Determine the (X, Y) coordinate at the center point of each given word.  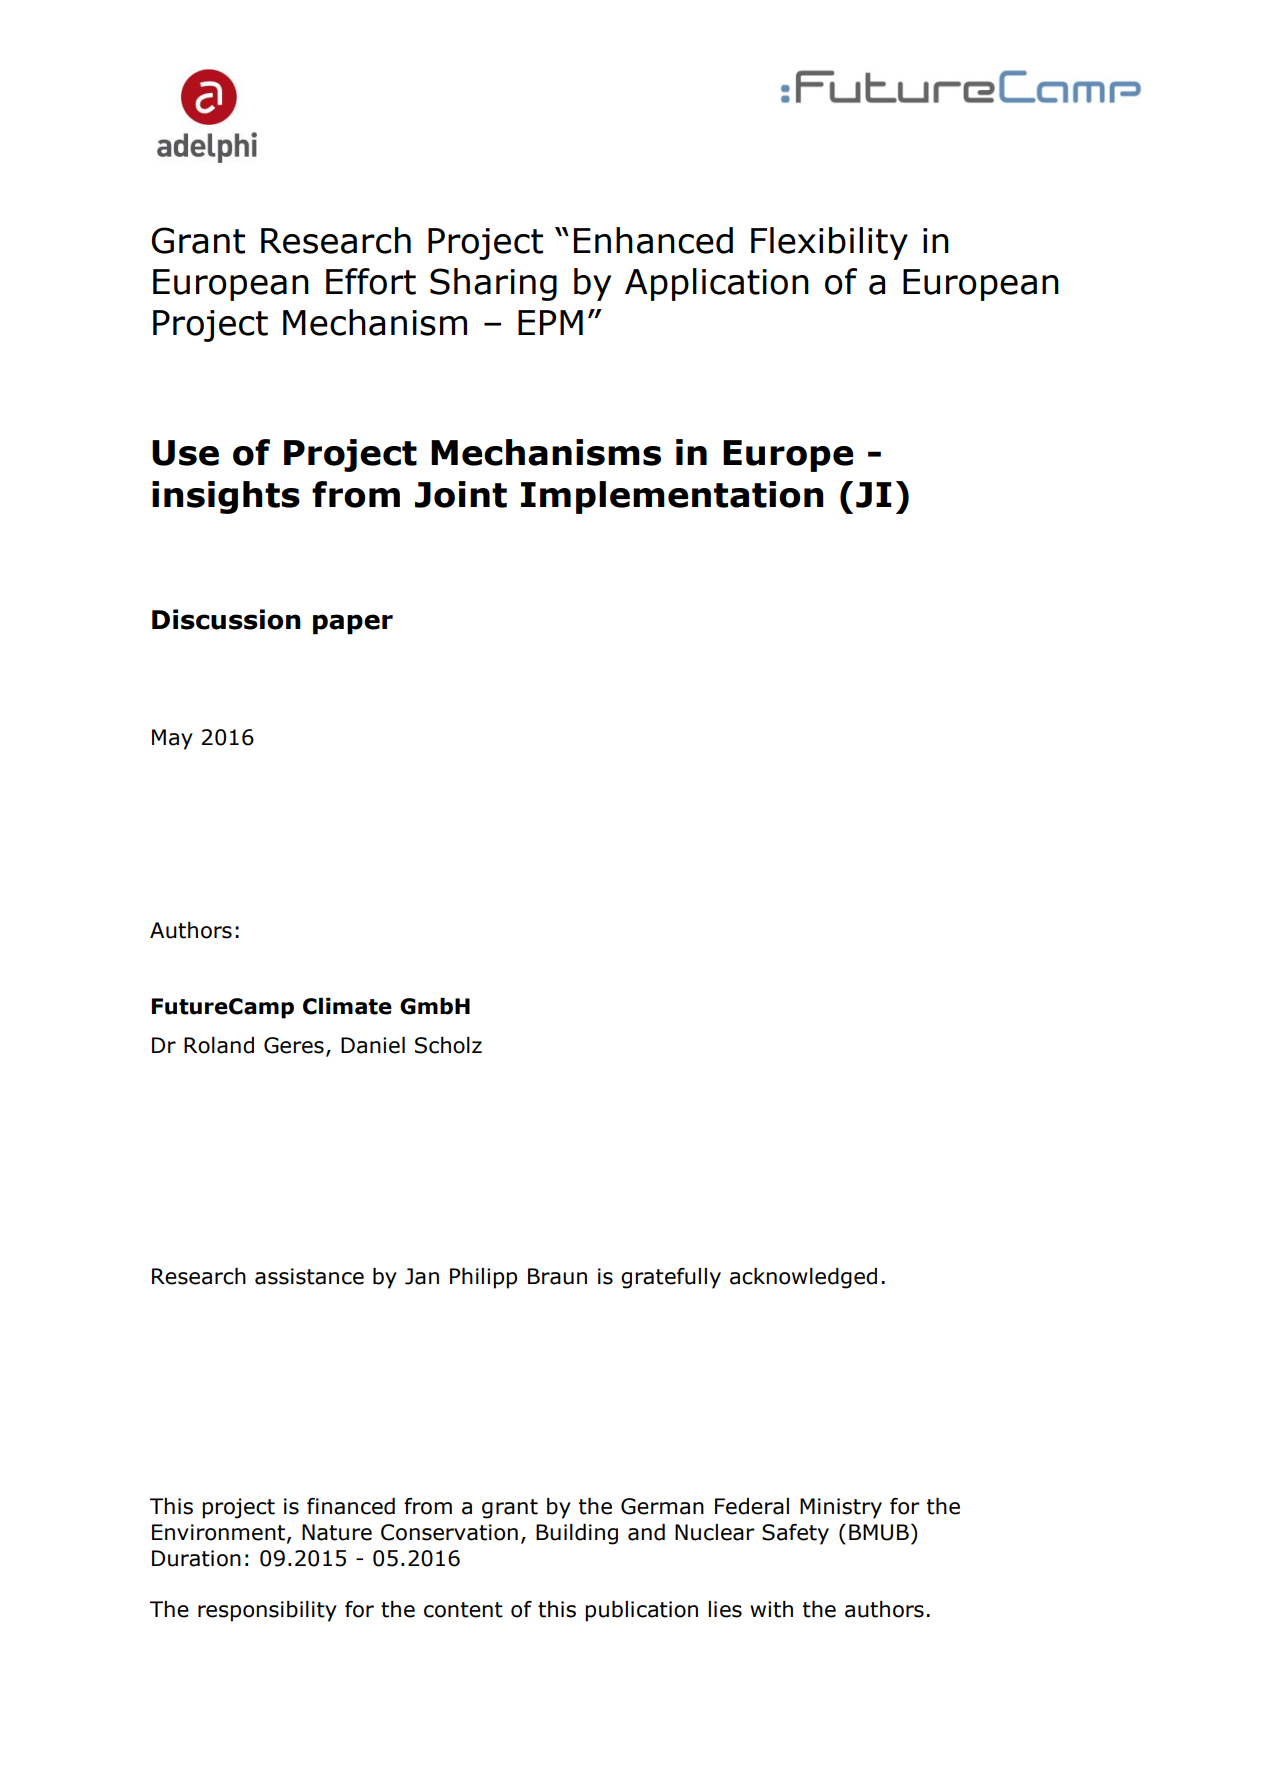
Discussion (226, 619)
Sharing (493, 284)
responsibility (267, 1611)
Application (717, 284)
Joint (461, 494)
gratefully (671, 1278)
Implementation (672, 497)
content (463, 1610)
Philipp (483, 1278)
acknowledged (803, 1278)
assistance (309, 1276)
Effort (371, 281)
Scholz (448, 1045)
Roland (219, 1045)
